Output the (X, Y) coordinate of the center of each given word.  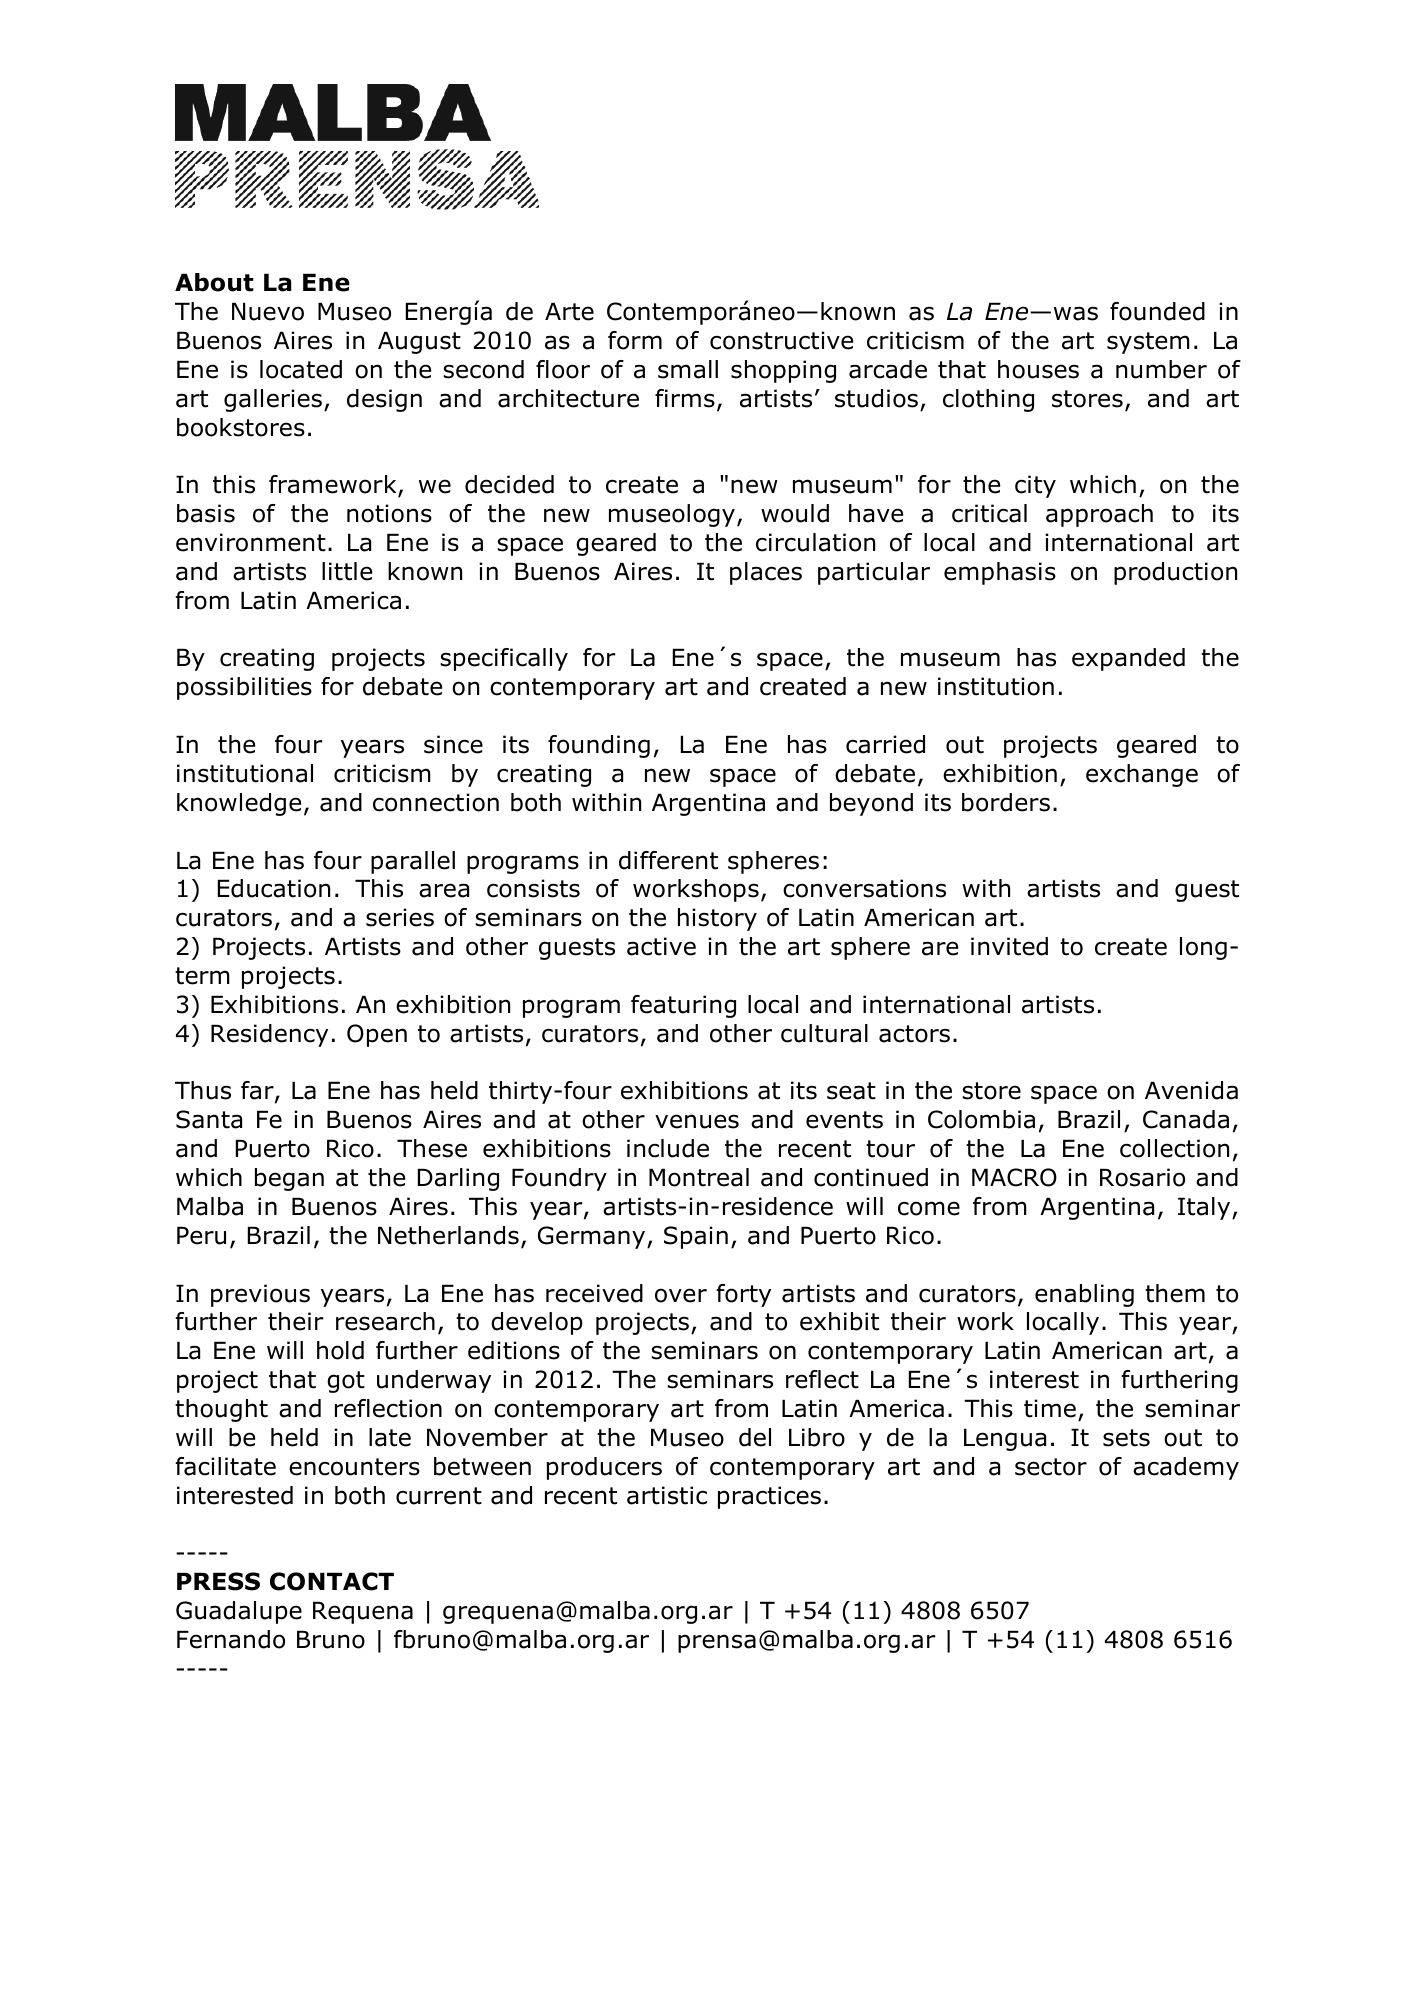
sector (1051, 1467)
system (1148, 343)
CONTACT (332, 1581)
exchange (1142, 775)
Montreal (699, 1177)
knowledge (239, 804)
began (289, 1179)
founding (599, 746)
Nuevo (268, 311)
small (688, 369)
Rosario (1142, 1177)
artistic (667, 1495)
